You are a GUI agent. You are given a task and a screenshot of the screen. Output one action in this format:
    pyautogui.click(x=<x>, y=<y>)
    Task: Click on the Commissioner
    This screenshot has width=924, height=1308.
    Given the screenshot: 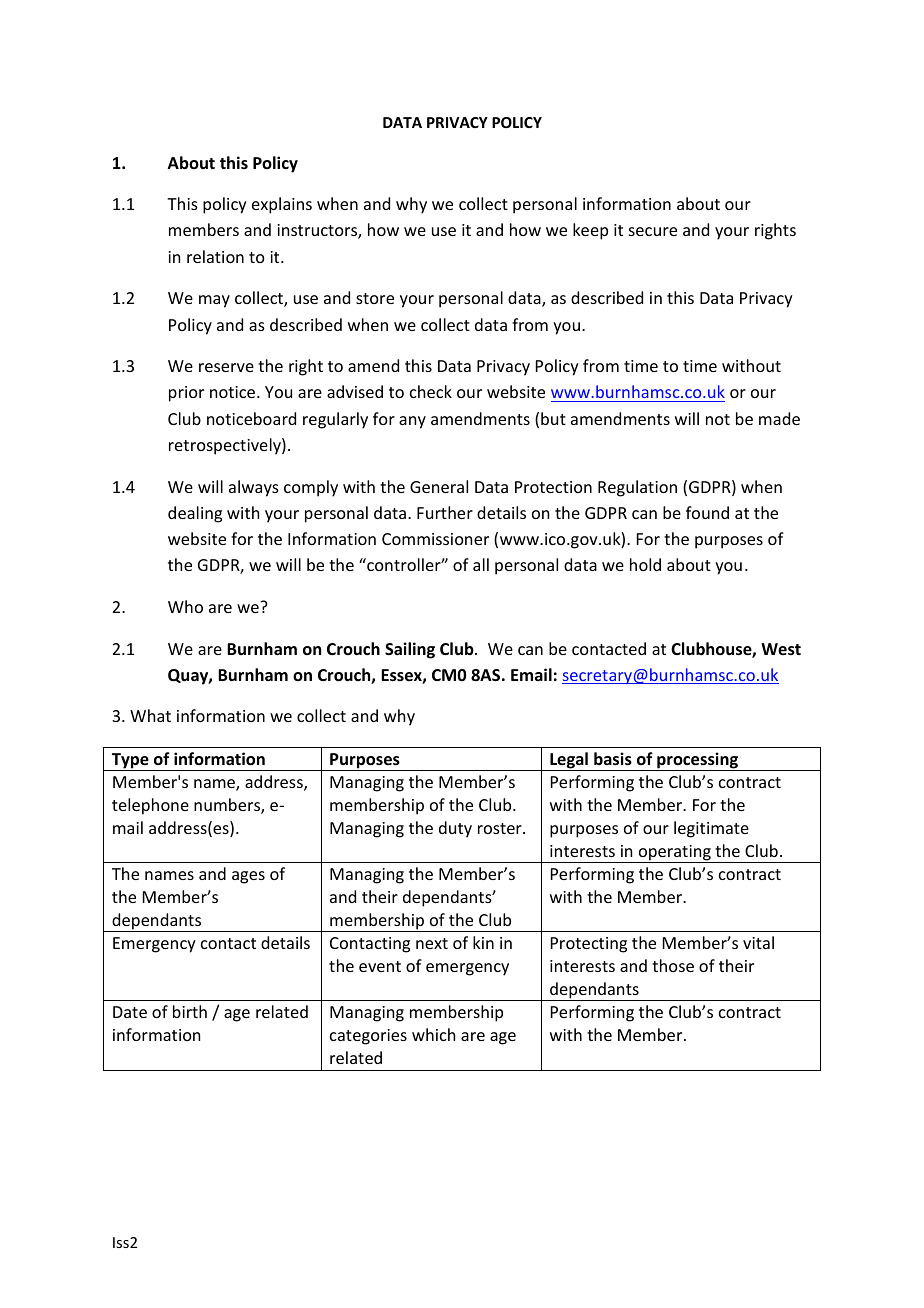 What is the action you would take?
    pyautogui.click(x=435, y=539)
